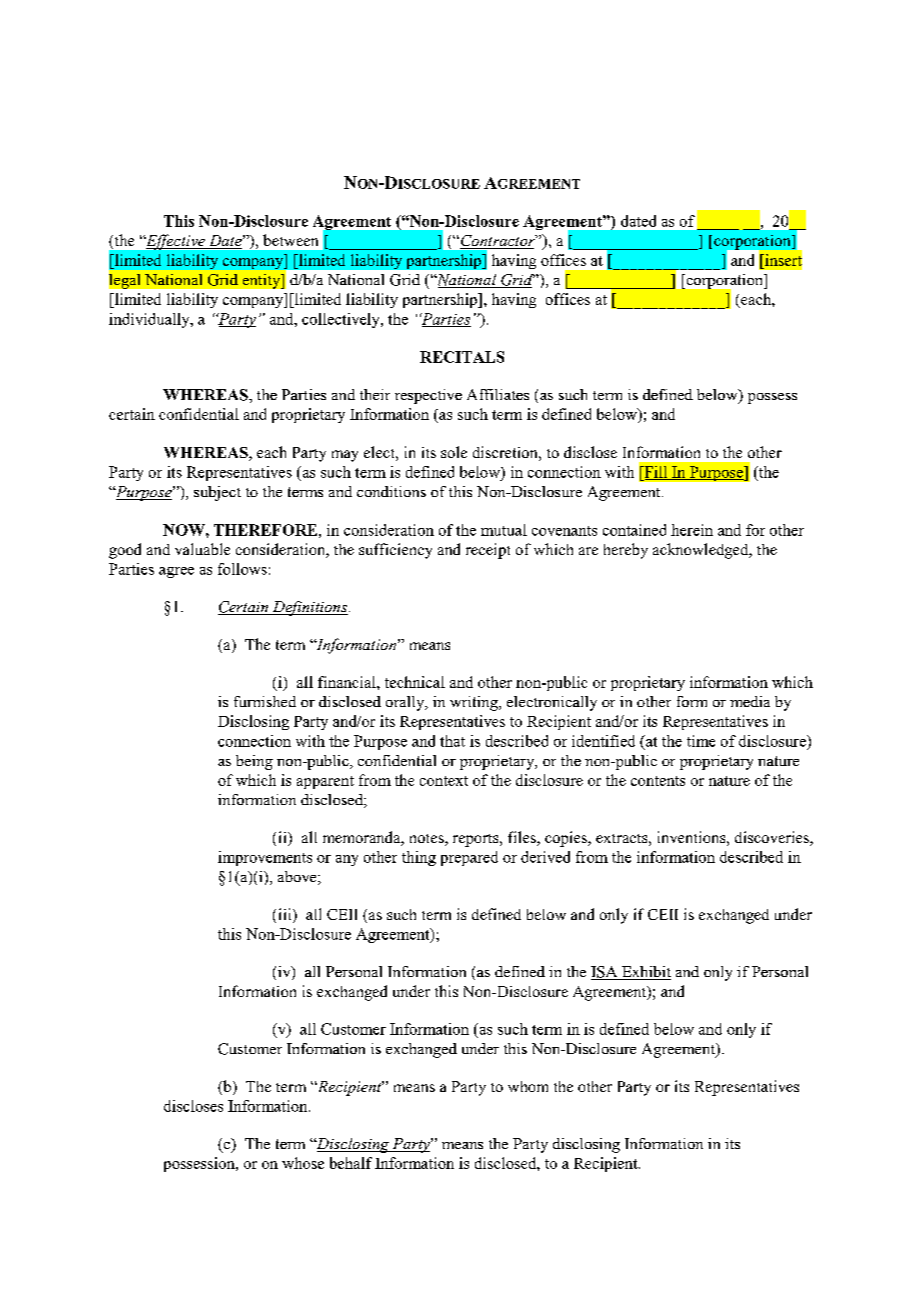 The height and width of the screenshot is (1308, 924). Describe the element at coordinates (498, 242) in the screenshot. I see `Contractor` at that location.
